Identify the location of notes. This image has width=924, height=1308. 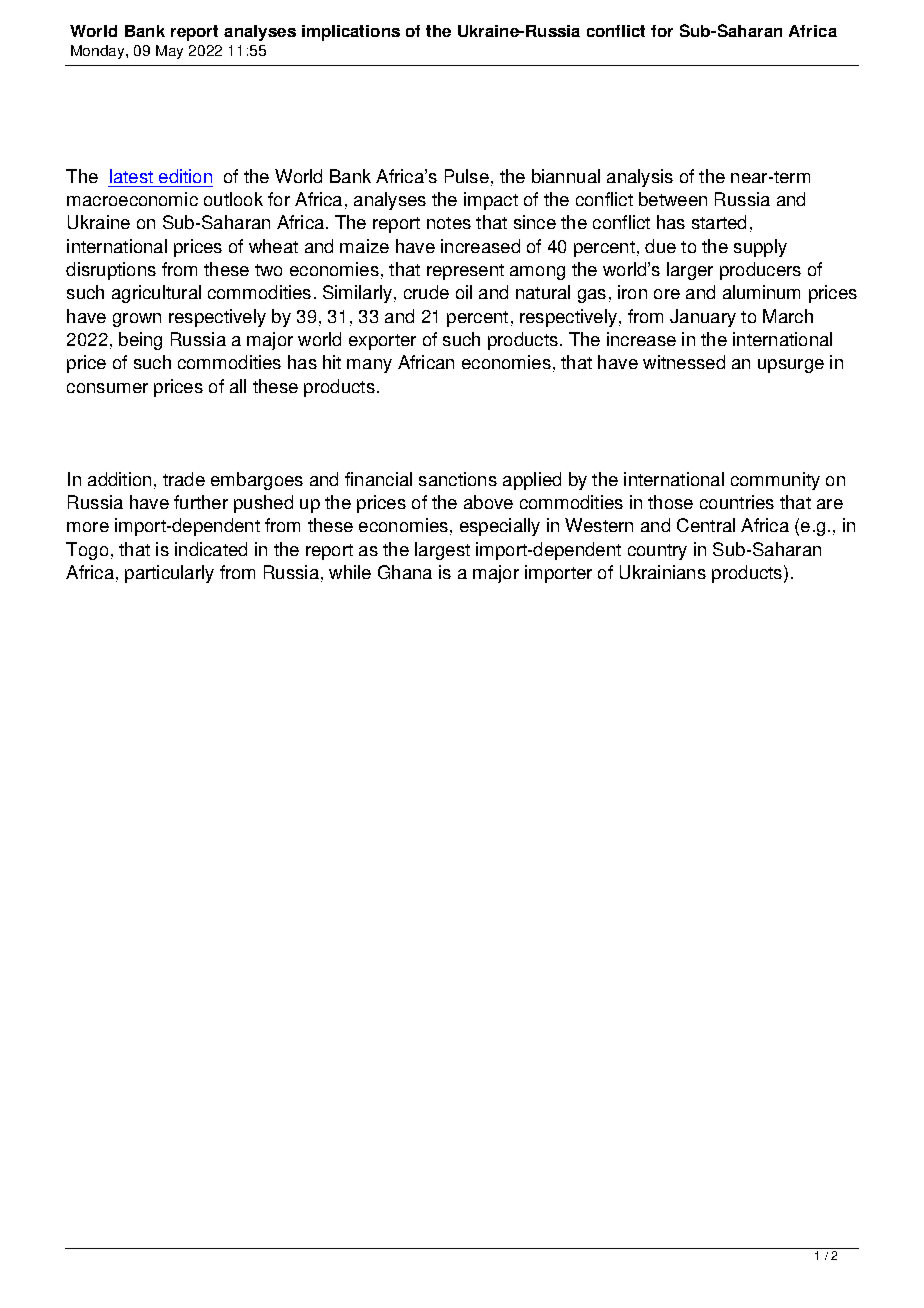
(449, 223).
